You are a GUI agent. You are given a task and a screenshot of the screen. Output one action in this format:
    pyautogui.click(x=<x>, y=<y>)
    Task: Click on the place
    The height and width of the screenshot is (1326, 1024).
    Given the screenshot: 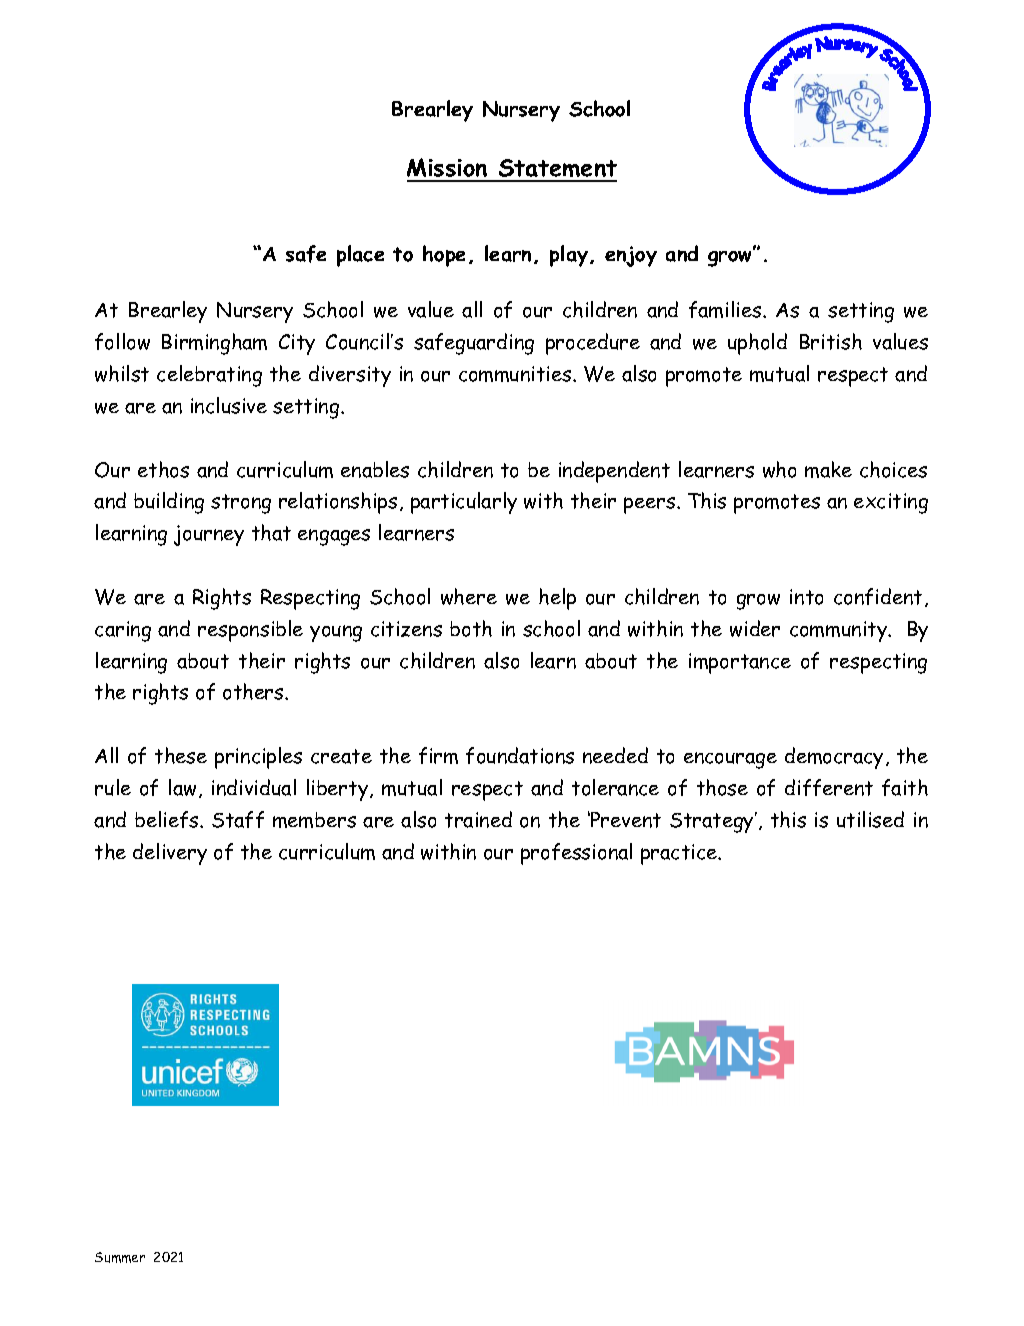 What is the action you would take?
    pyautogui.click(x=360, y=256)
